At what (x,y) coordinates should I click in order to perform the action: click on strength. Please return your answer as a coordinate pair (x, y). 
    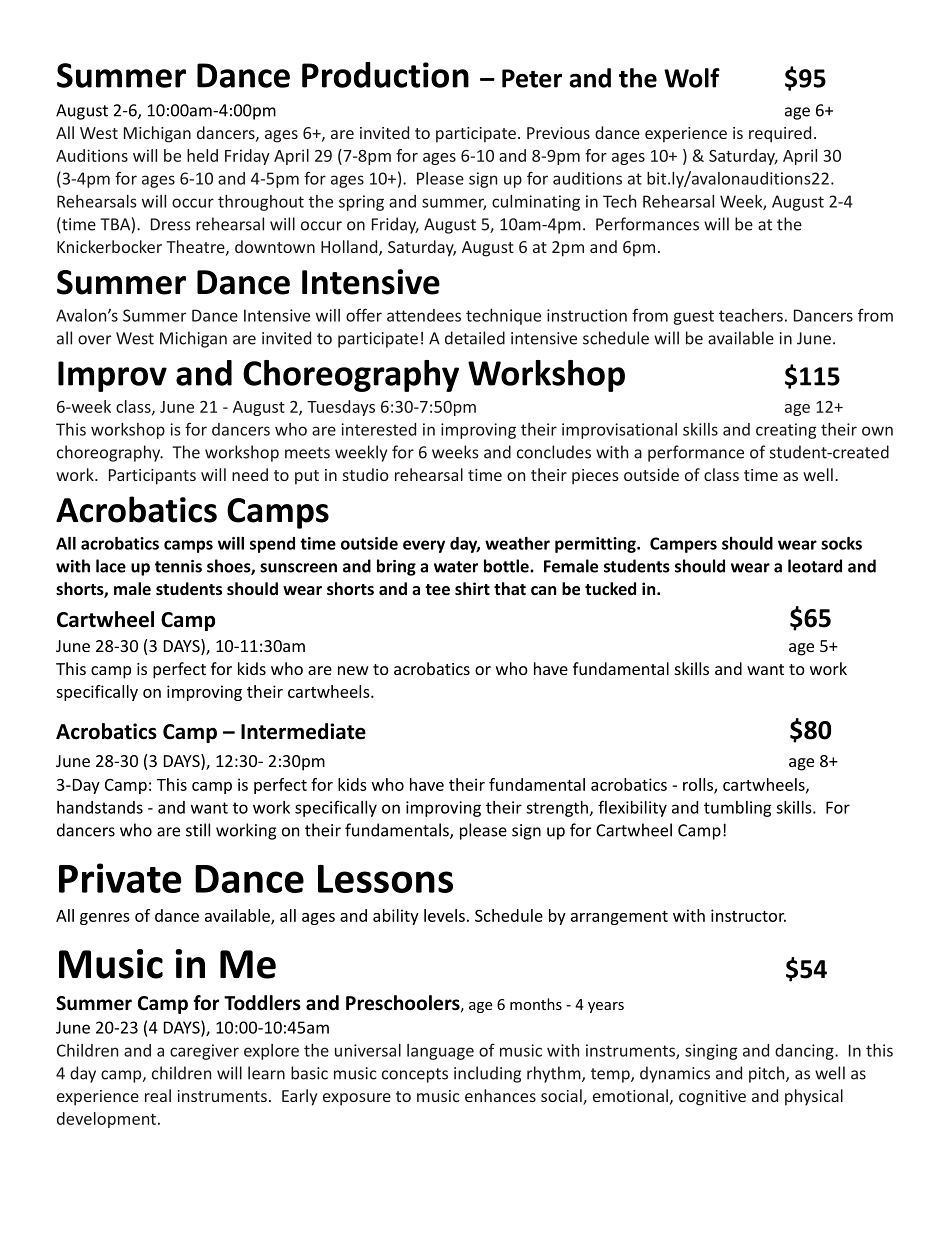
    Looking at the image, I should click on (557, 809).
